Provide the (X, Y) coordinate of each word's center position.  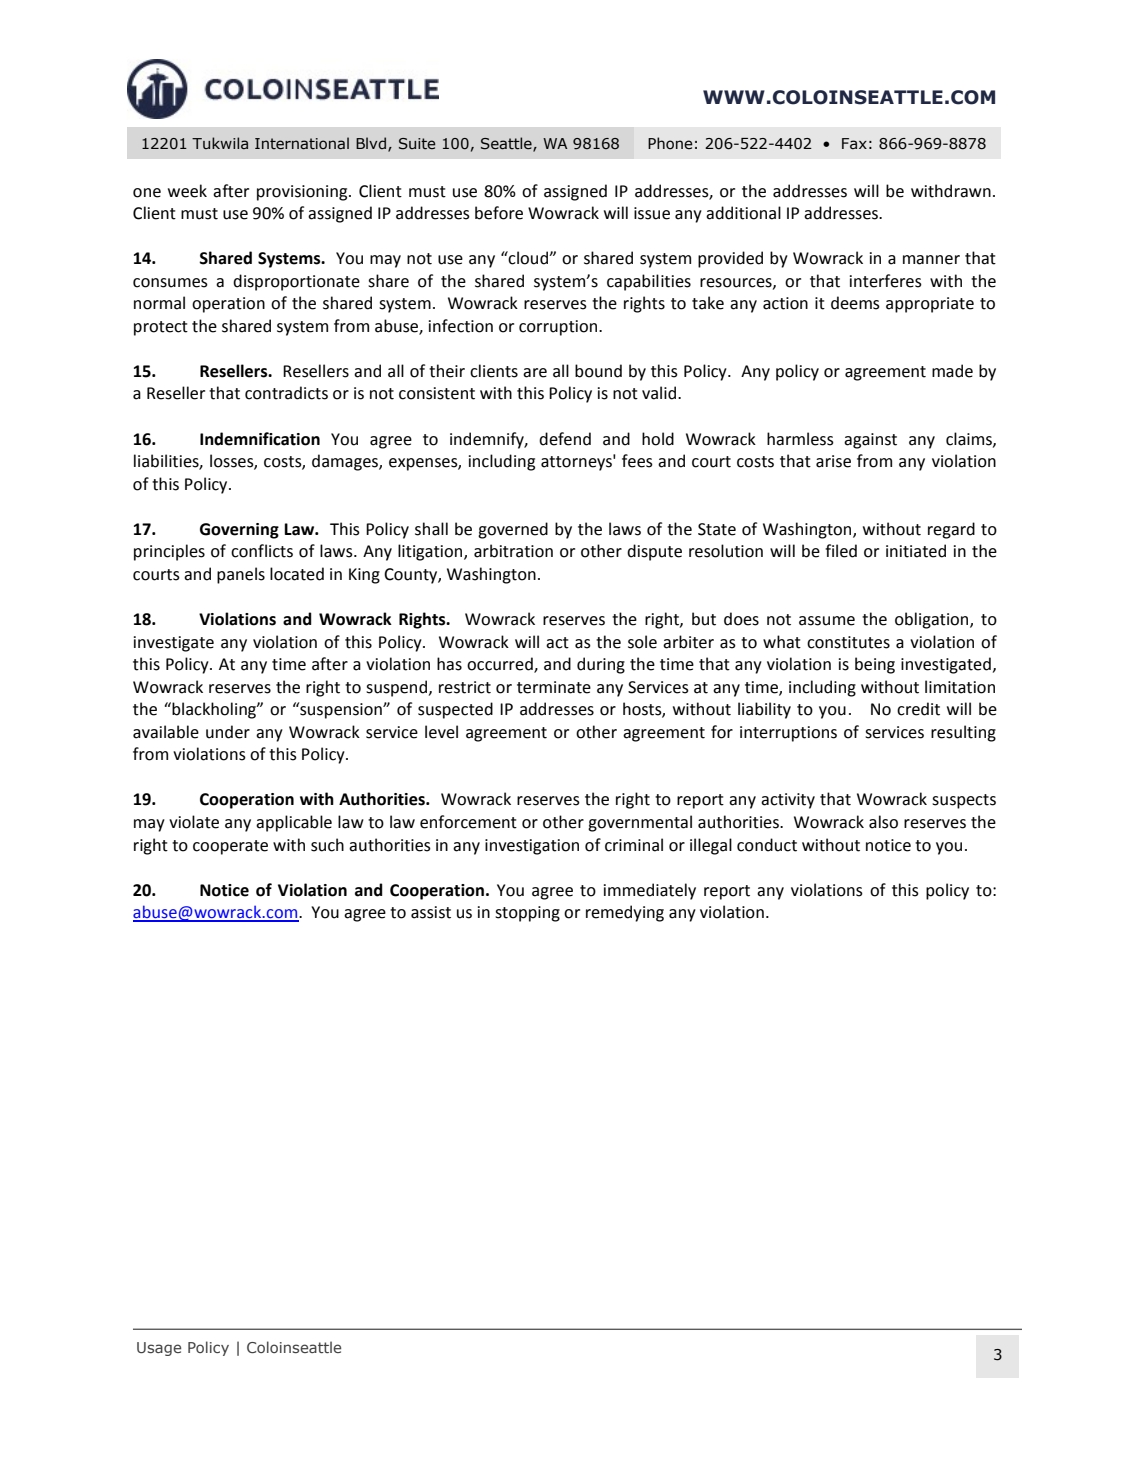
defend (565, 439)
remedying (625, 913)
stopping (527, 914)
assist (431, 912)
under (228, 732)
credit (918, 709)
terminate (554, 687)
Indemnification (260, 439)
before (499, 213)
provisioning (303, 193)
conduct (767, 845)
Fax (854, 143)
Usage (159, 1349)
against (870, 441)
